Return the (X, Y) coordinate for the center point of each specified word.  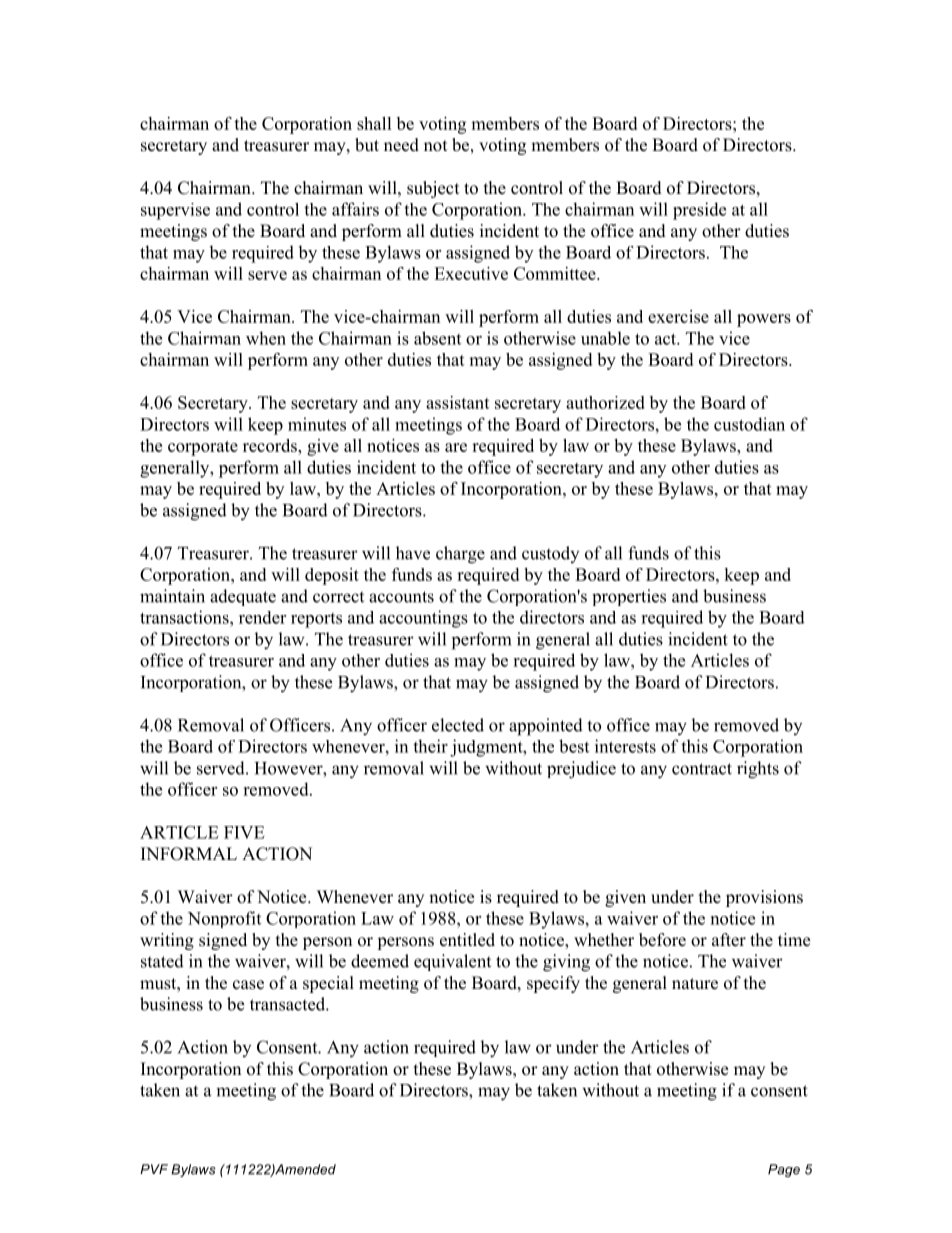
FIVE (244, 832)
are (456, 447)
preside (699, 211)
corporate (203, 448)
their (430, 746)
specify (553, 984)
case (248, 985)
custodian (749, 424)
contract (702, 769)
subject (433, 189)
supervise (175, 211)
